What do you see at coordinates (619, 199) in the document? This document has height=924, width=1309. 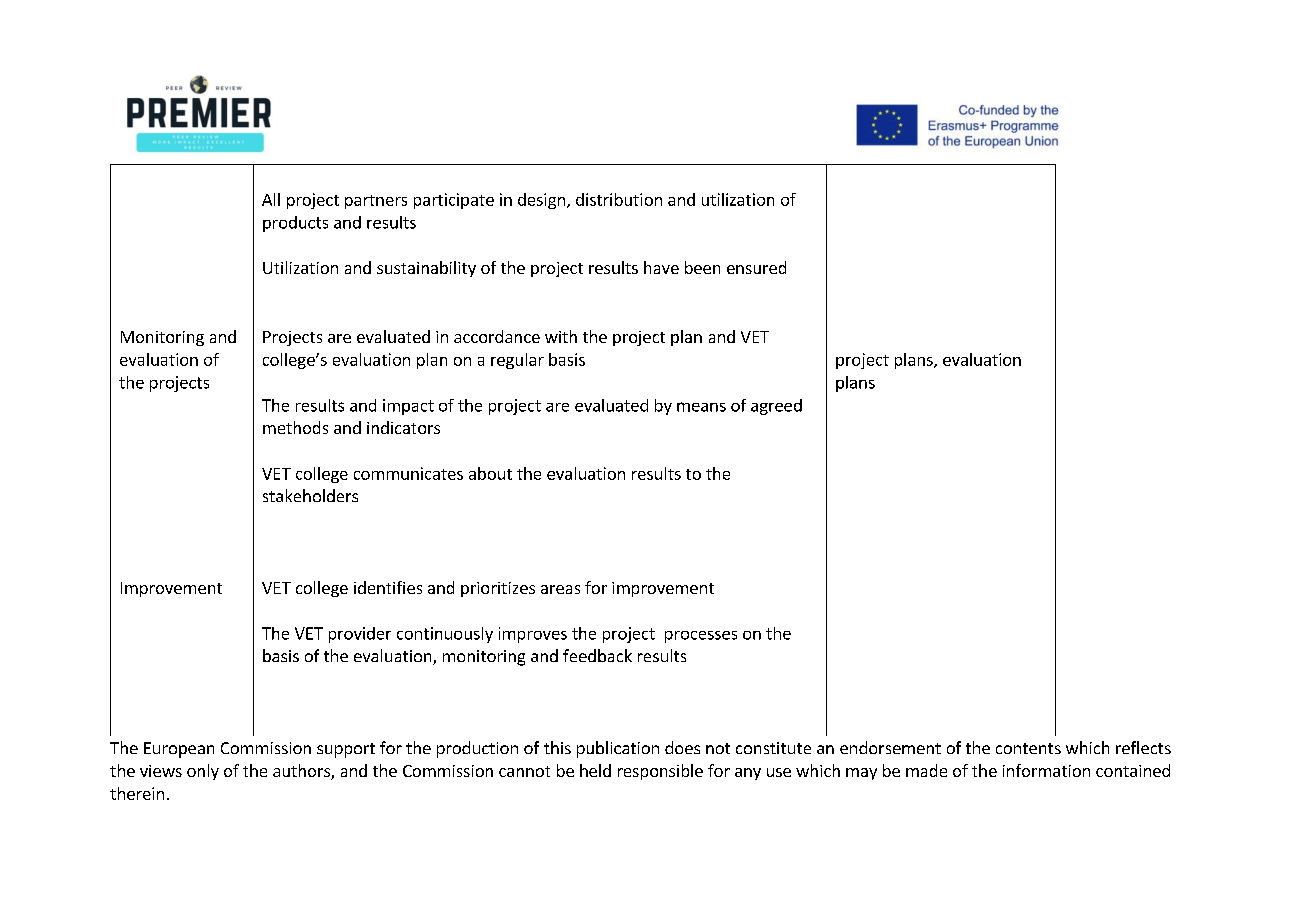 I see `distribution` at bounding box center [619, 199].
